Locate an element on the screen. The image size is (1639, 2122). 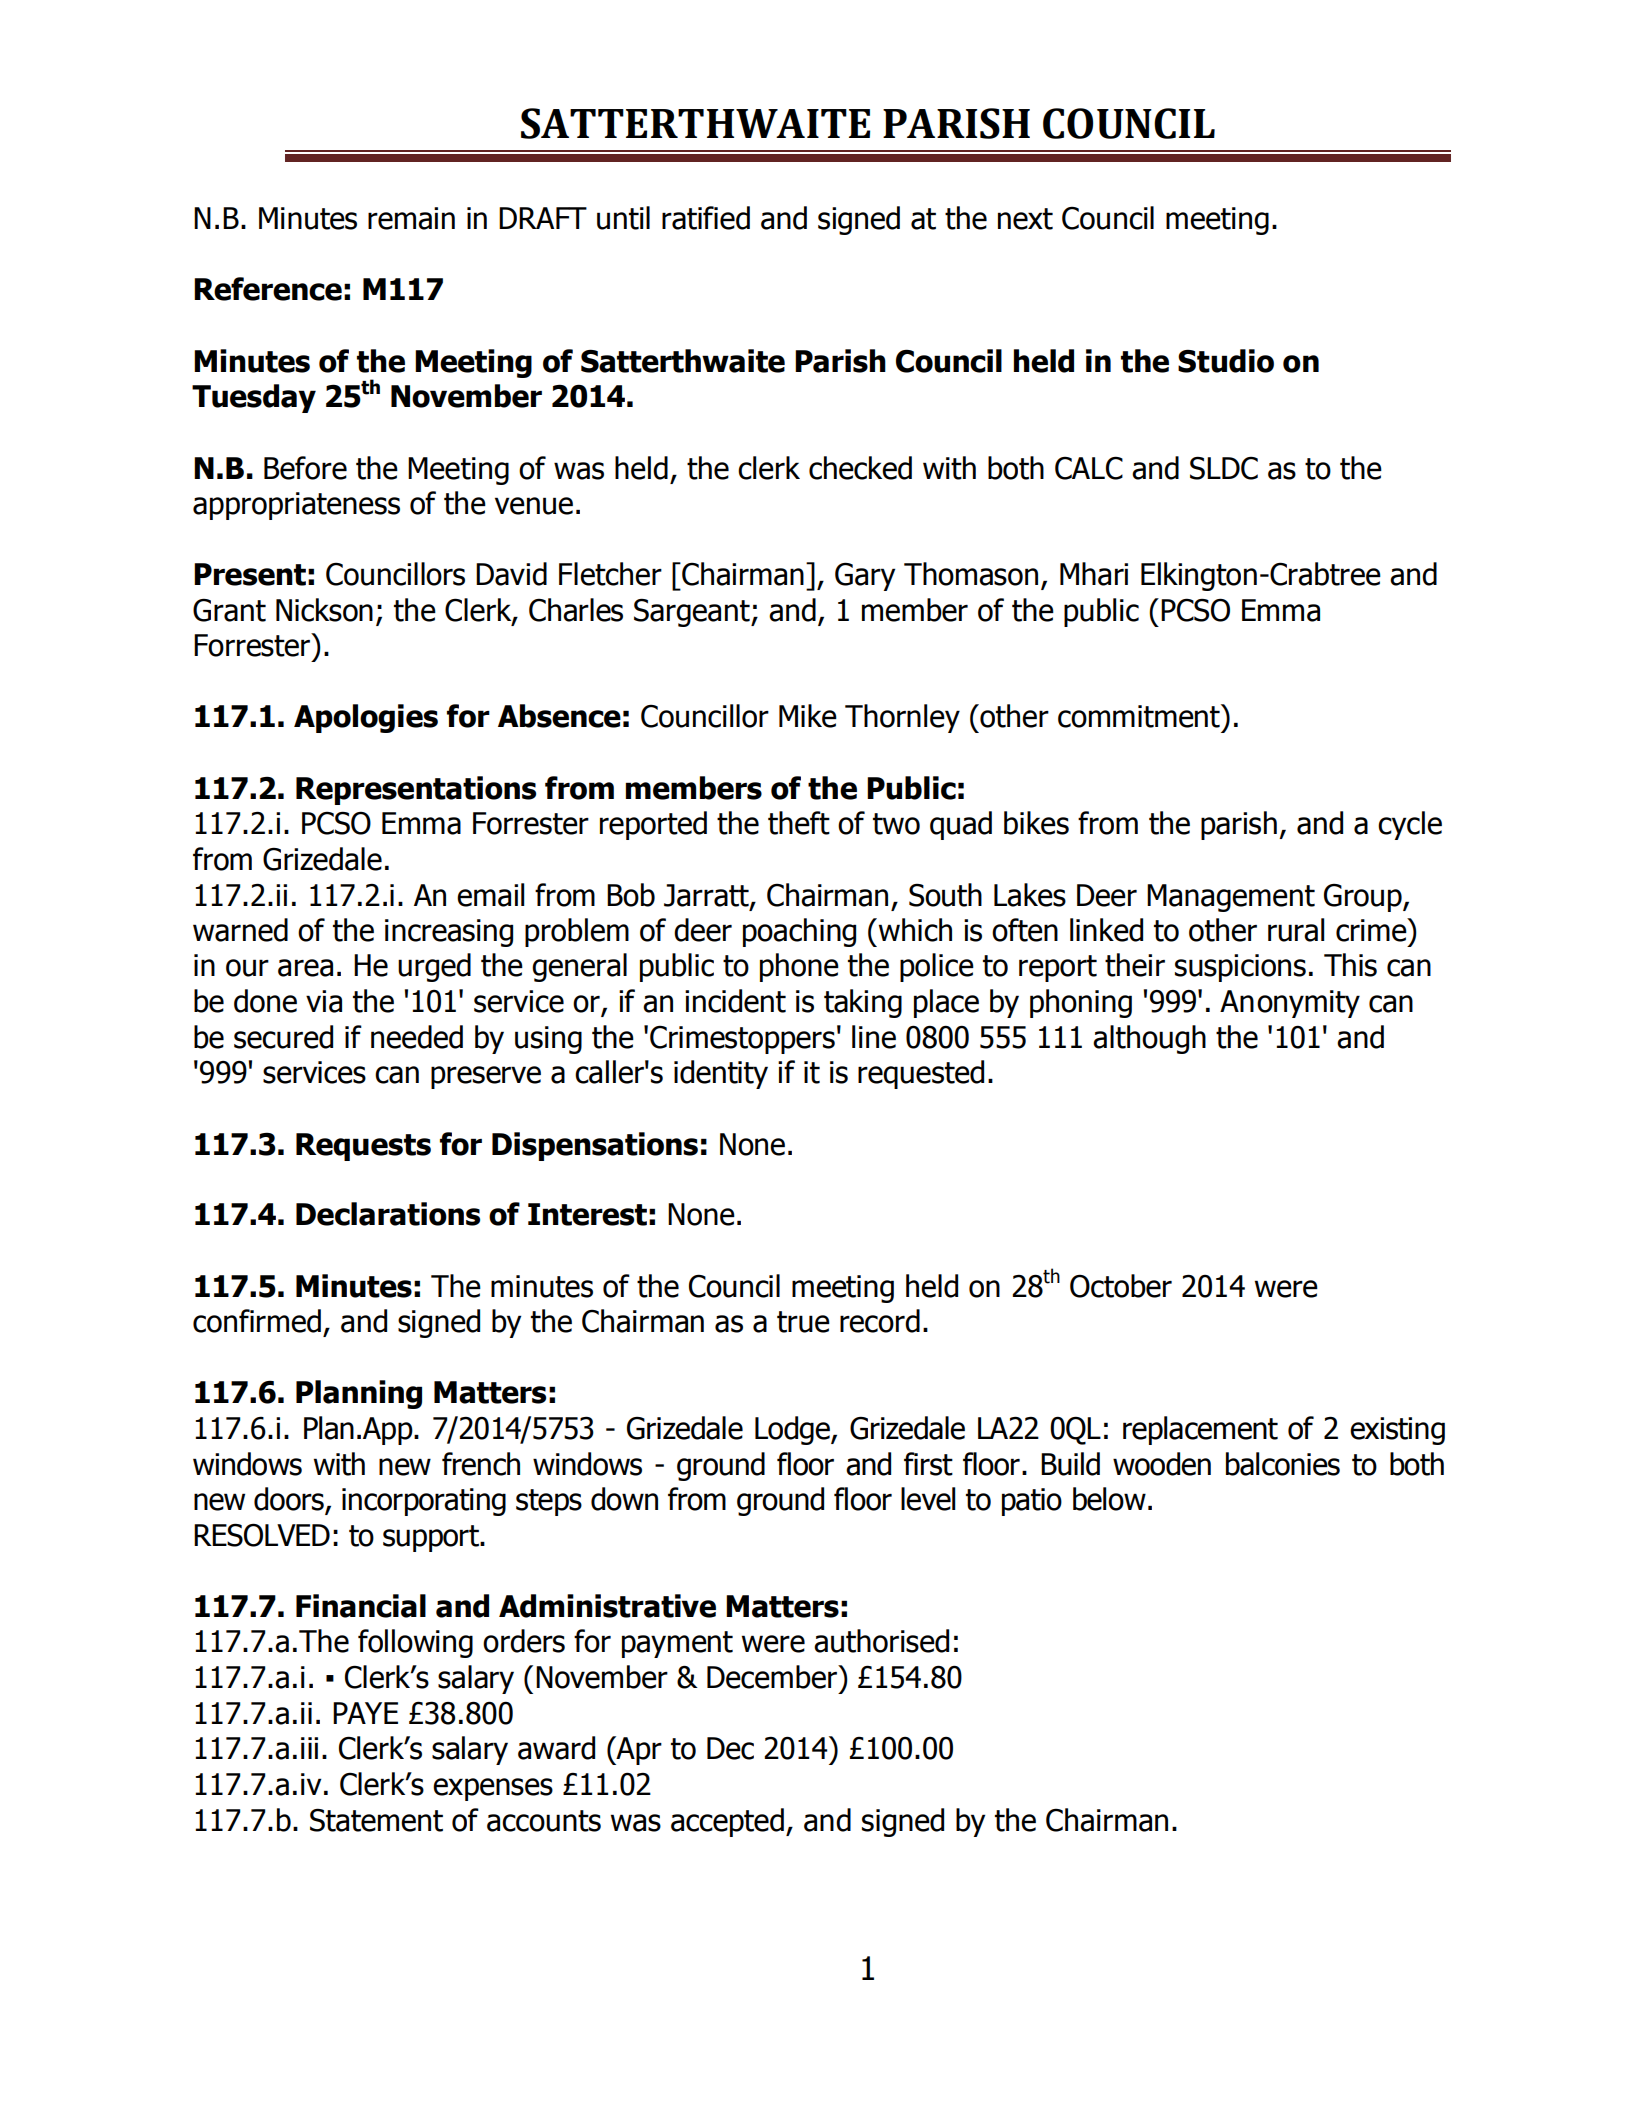
Studio is located at coordinates (1226, 361).
